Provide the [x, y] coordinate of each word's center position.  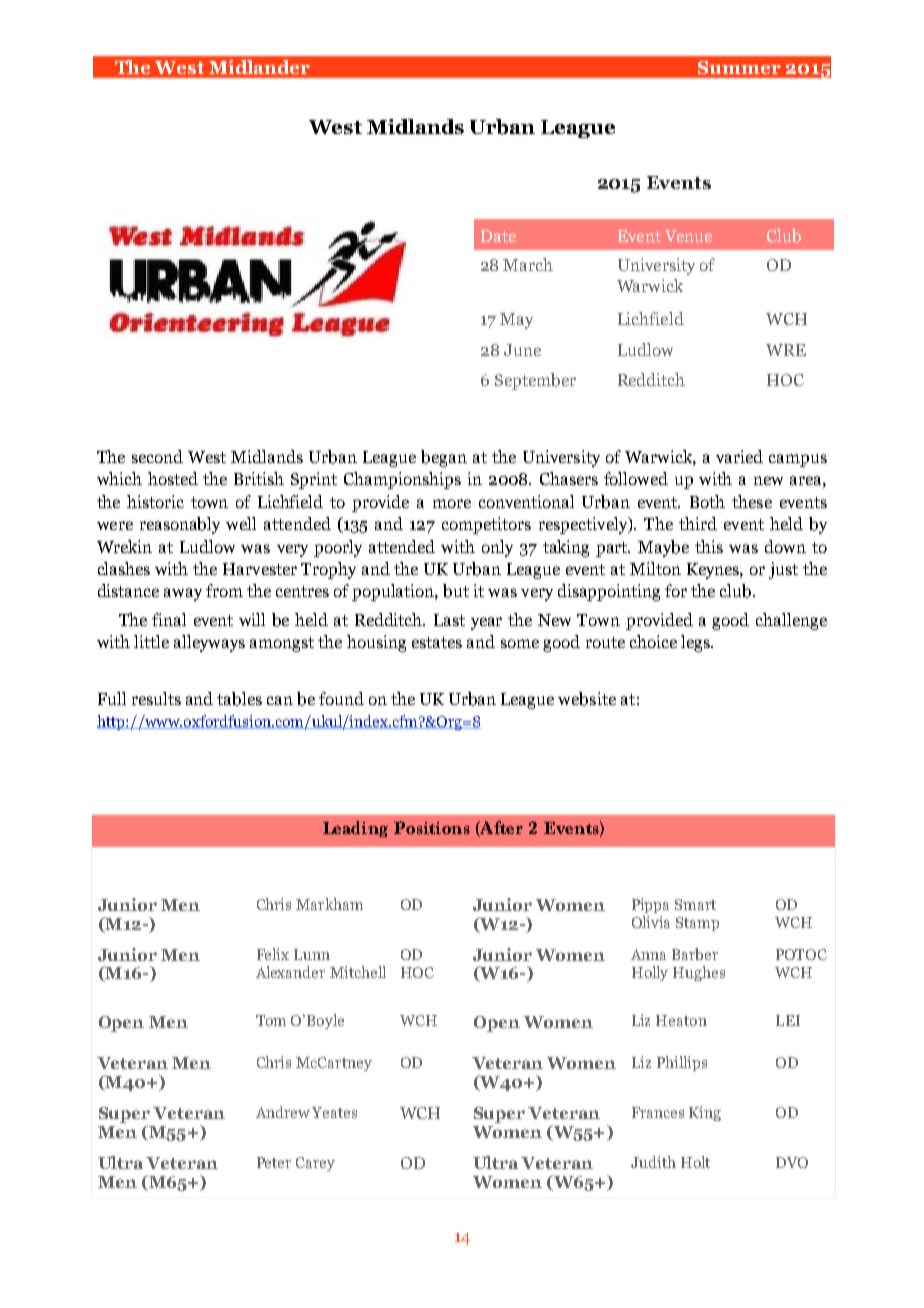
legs [696, 643]
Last [449, 620]
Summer [739, 67]
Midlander [259, 67]
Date [498, 236]
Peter [274, 1162]
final [169, 619]
